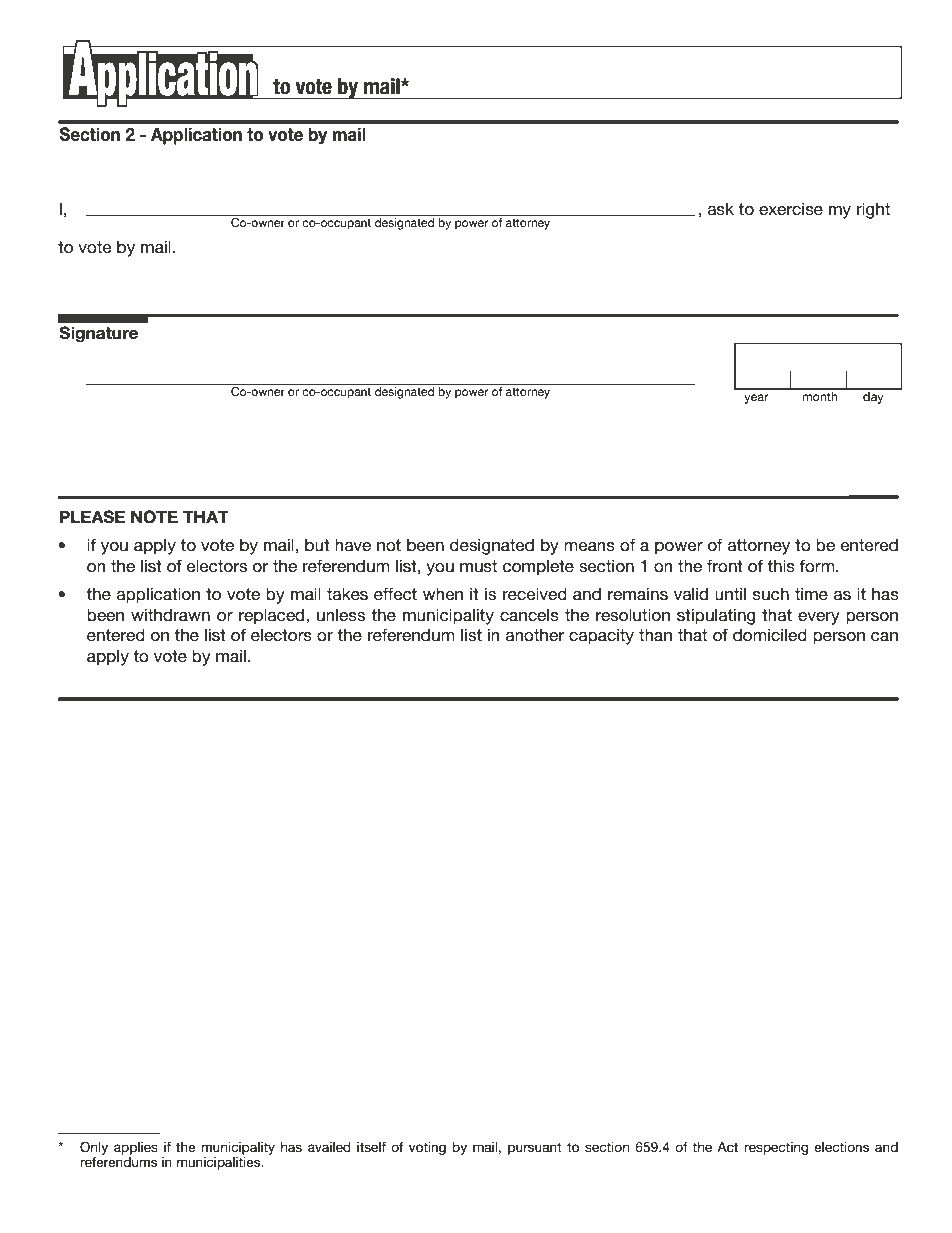  I want to click on Signature, so click(98, 334).
